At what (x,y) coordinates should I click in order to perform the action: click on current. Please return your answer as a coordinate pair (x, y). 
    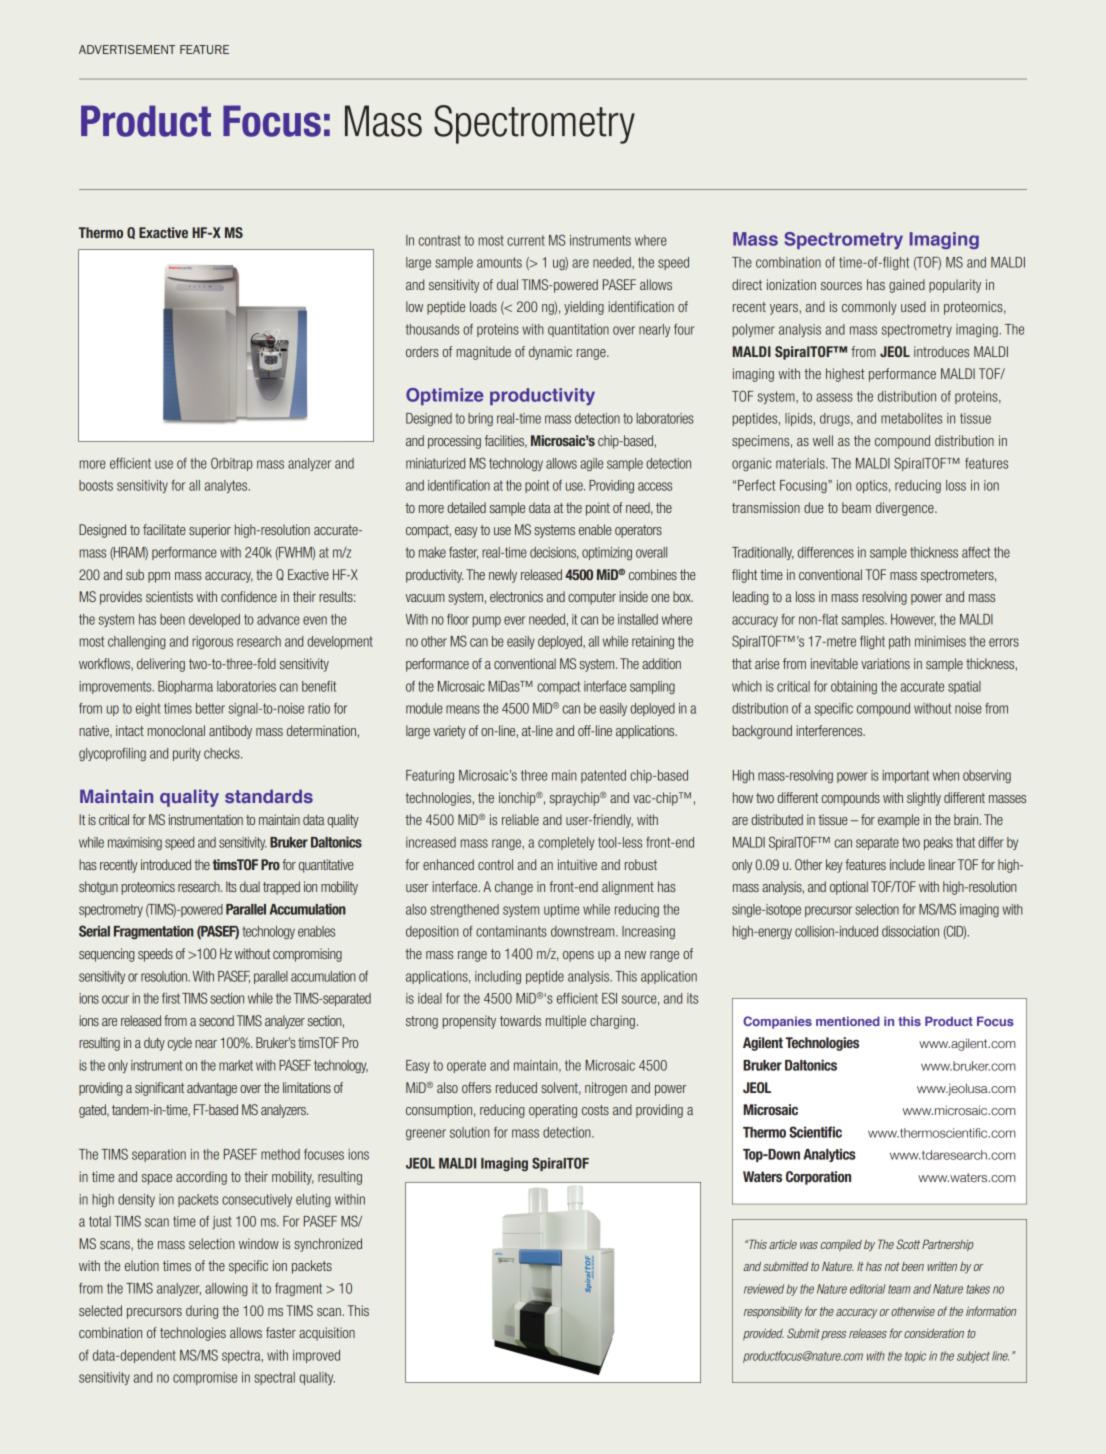
    Looking at the image, I should click on (526, 240).
